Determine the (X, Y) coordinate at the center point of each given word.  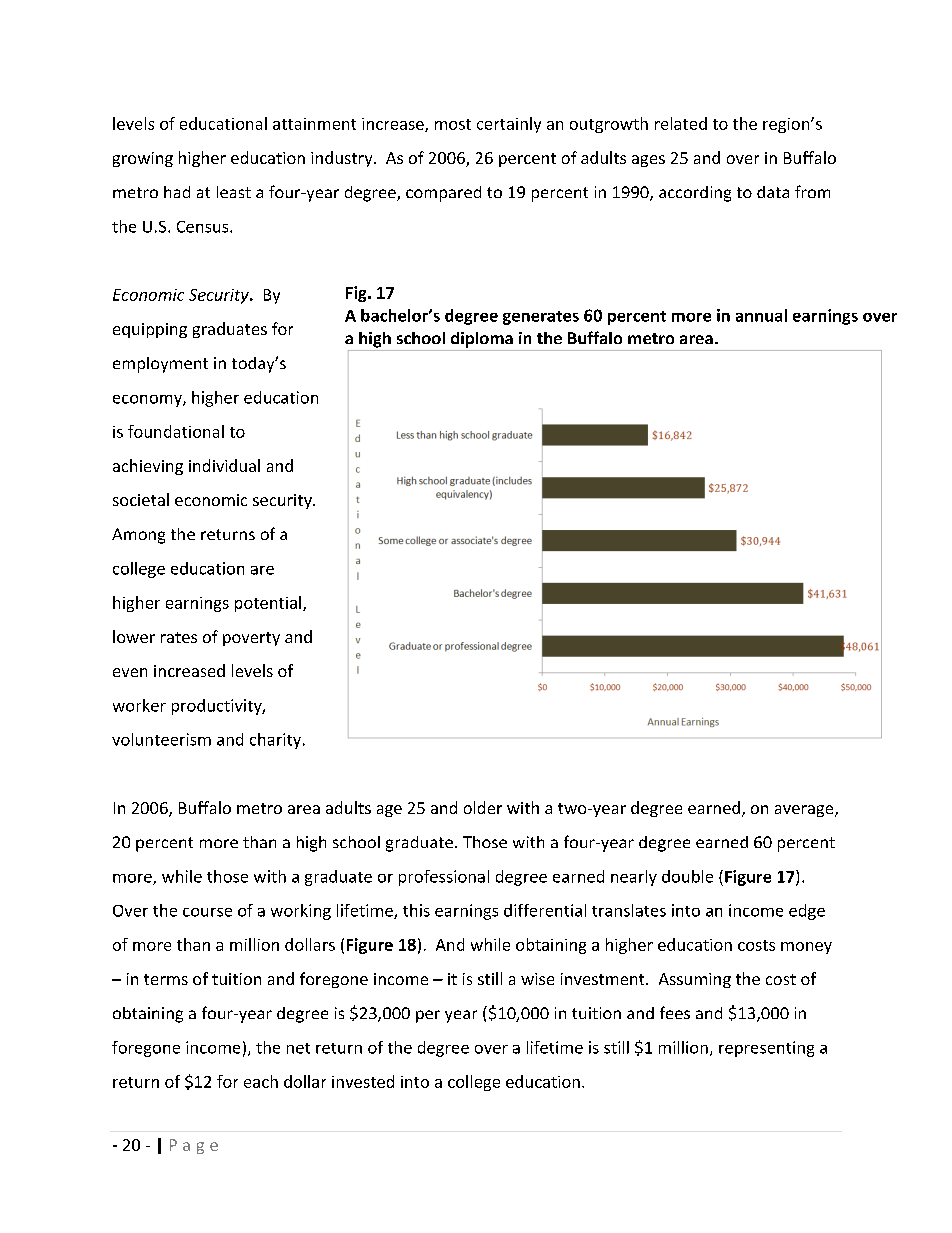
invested (363, 1081)
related (681, 123)
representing (766, 1049)
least (234, 192)
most (453, 124)
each (261, 1081)
